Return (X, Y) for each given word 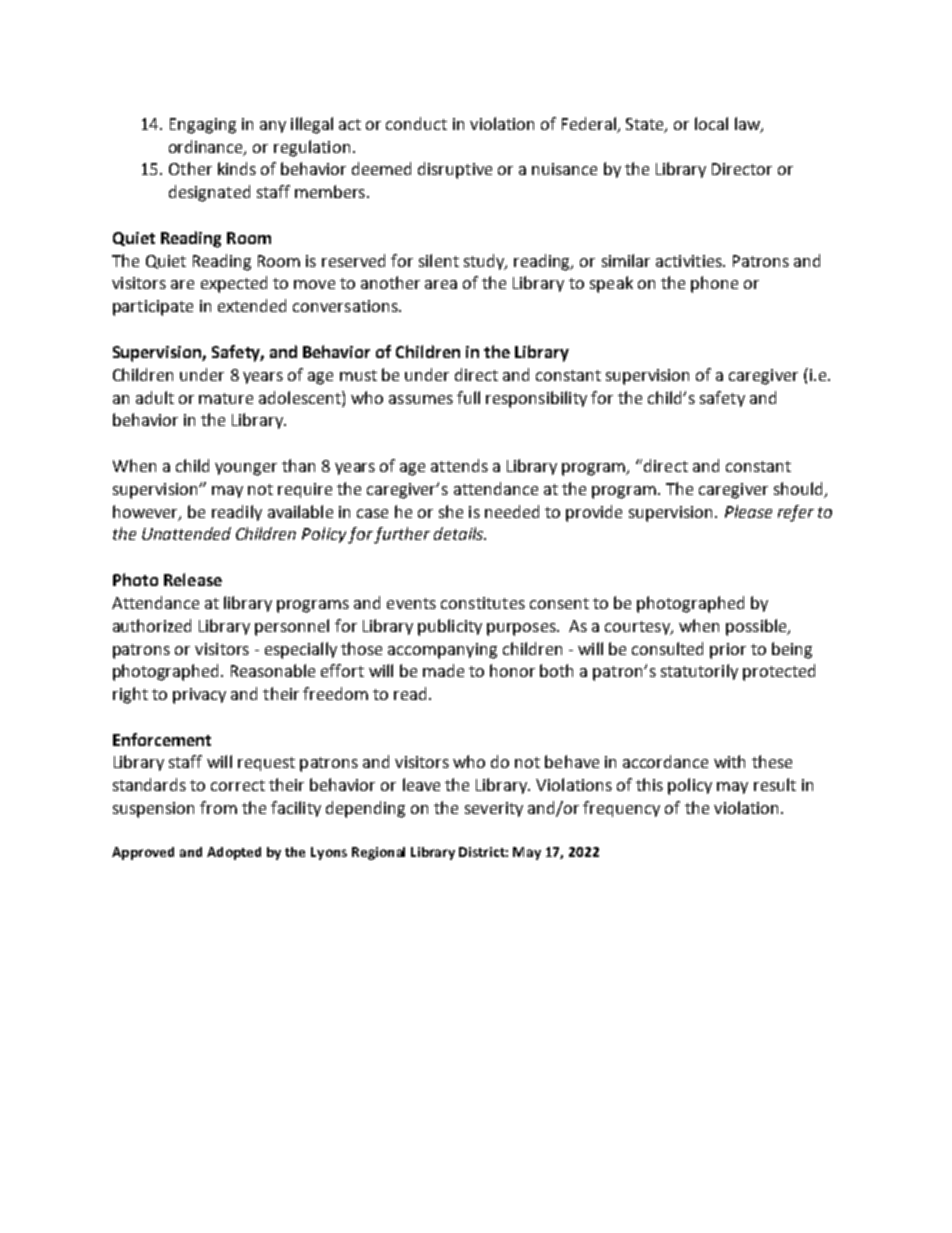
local (711, 123)
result (775, 784)
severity (494, 809)
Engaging (203, 126)
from (218, 807)
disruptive (455, 170)
